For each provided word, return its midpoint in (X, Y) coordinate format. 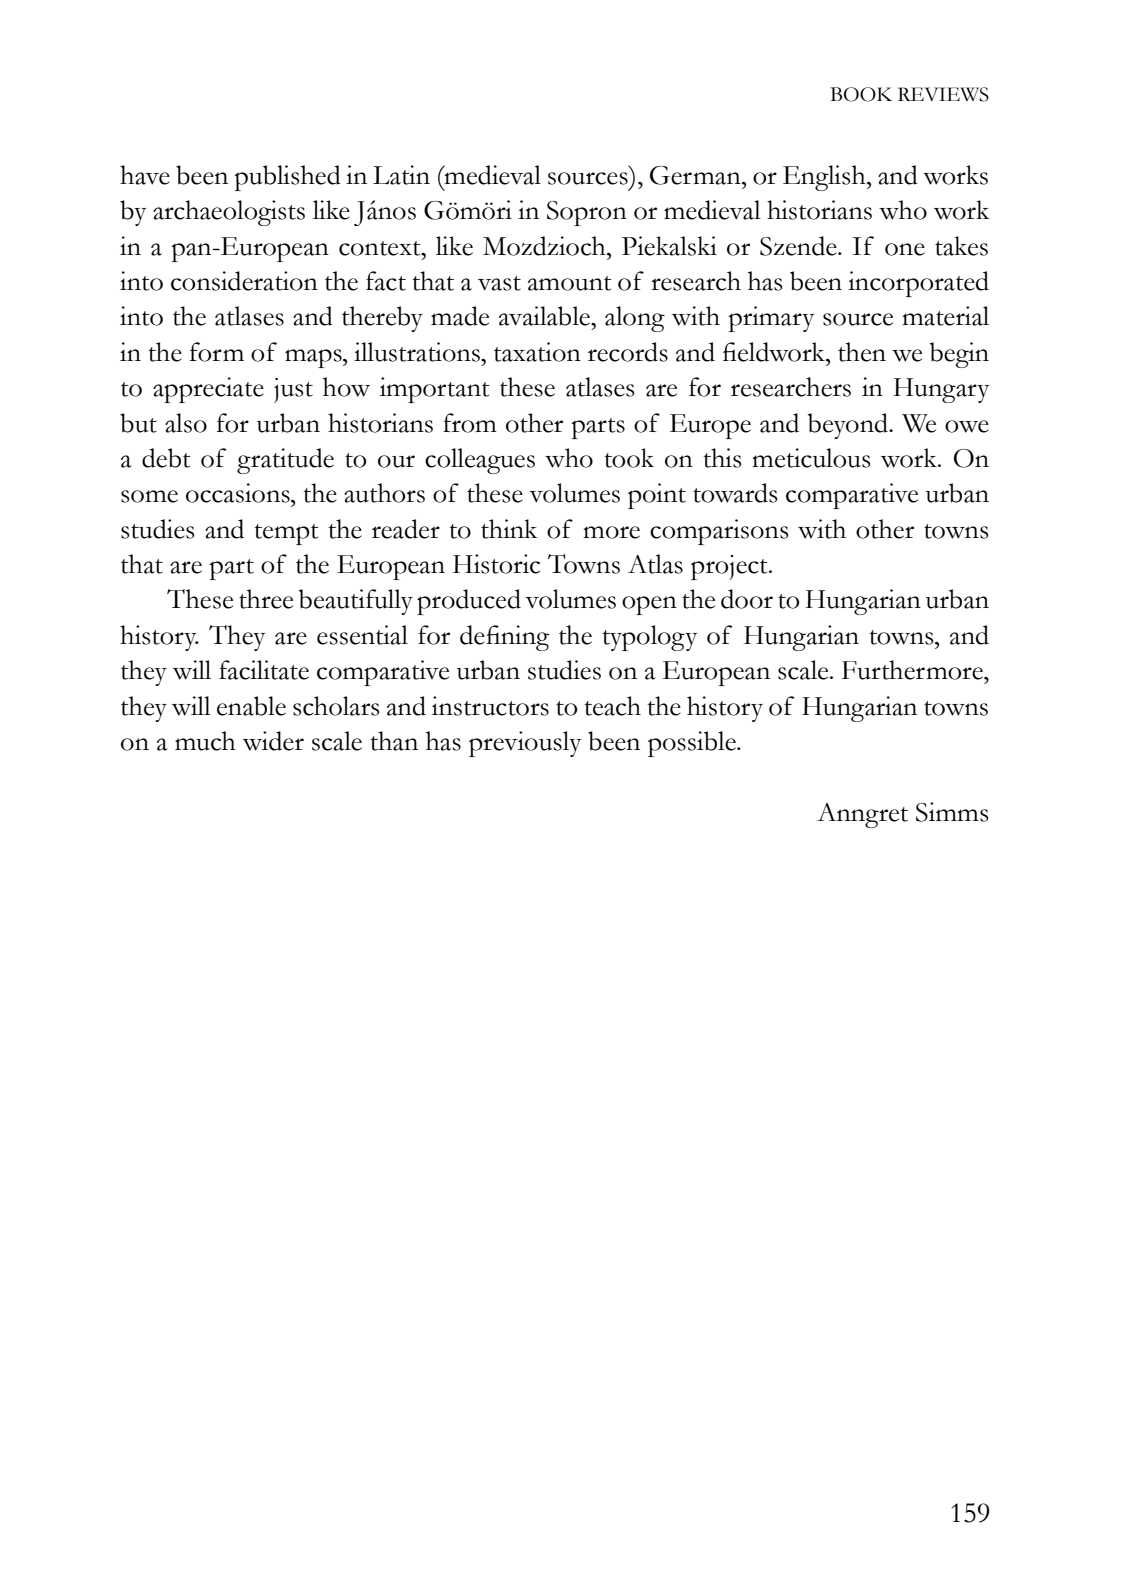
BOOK (861, 94)
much (205, 741)
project (730, 567)
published (288, 178)
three (266, 599)
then (862, 352)
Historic (496, 564)
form (217, 352)
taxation (537, 352)
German (696, 175)
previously (525, 744)
